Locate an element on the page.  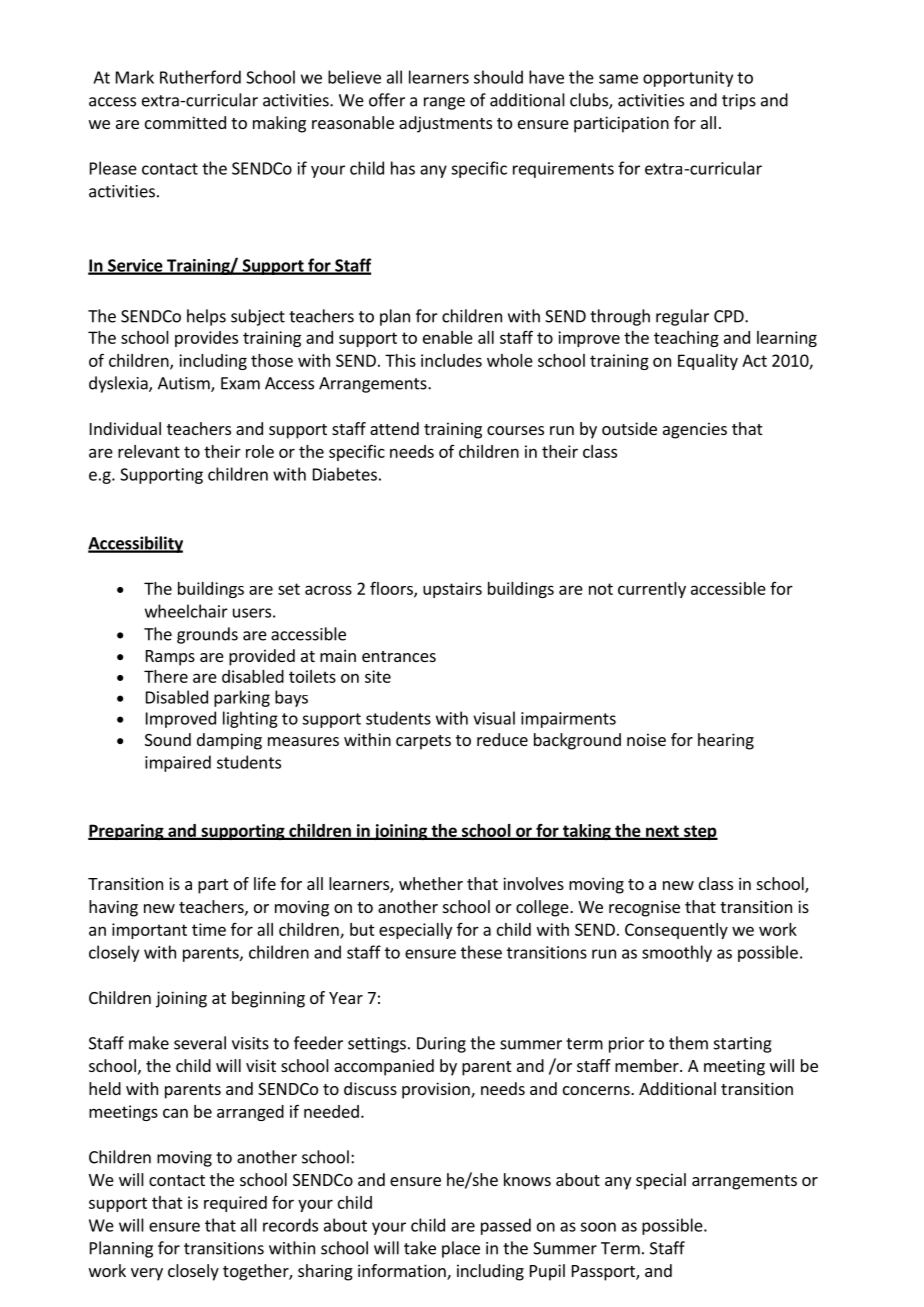
adjustments is located at coordinates (445, 124).
